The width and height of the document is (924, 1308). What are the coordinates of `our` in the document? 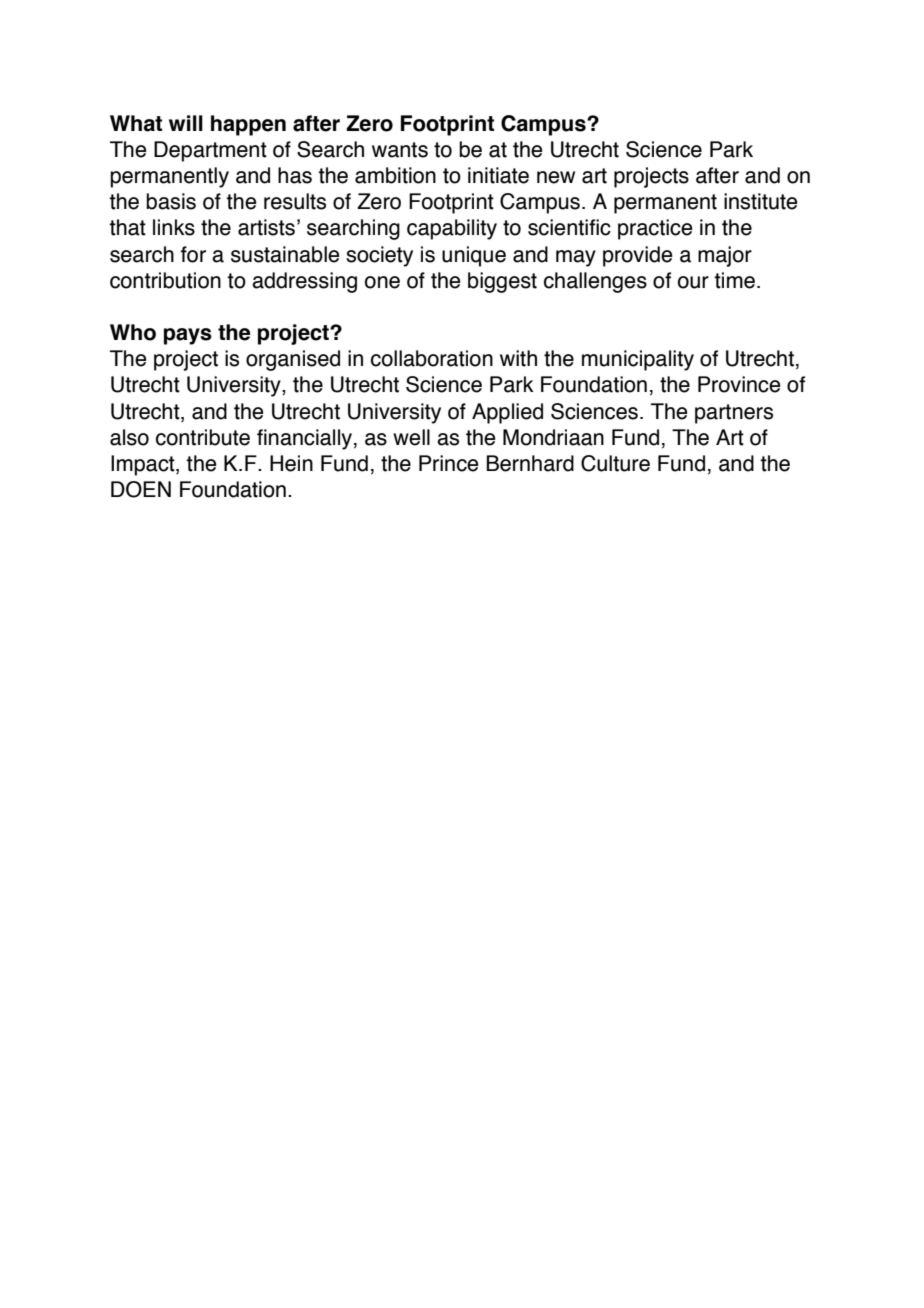 It's located at (693, 282).
